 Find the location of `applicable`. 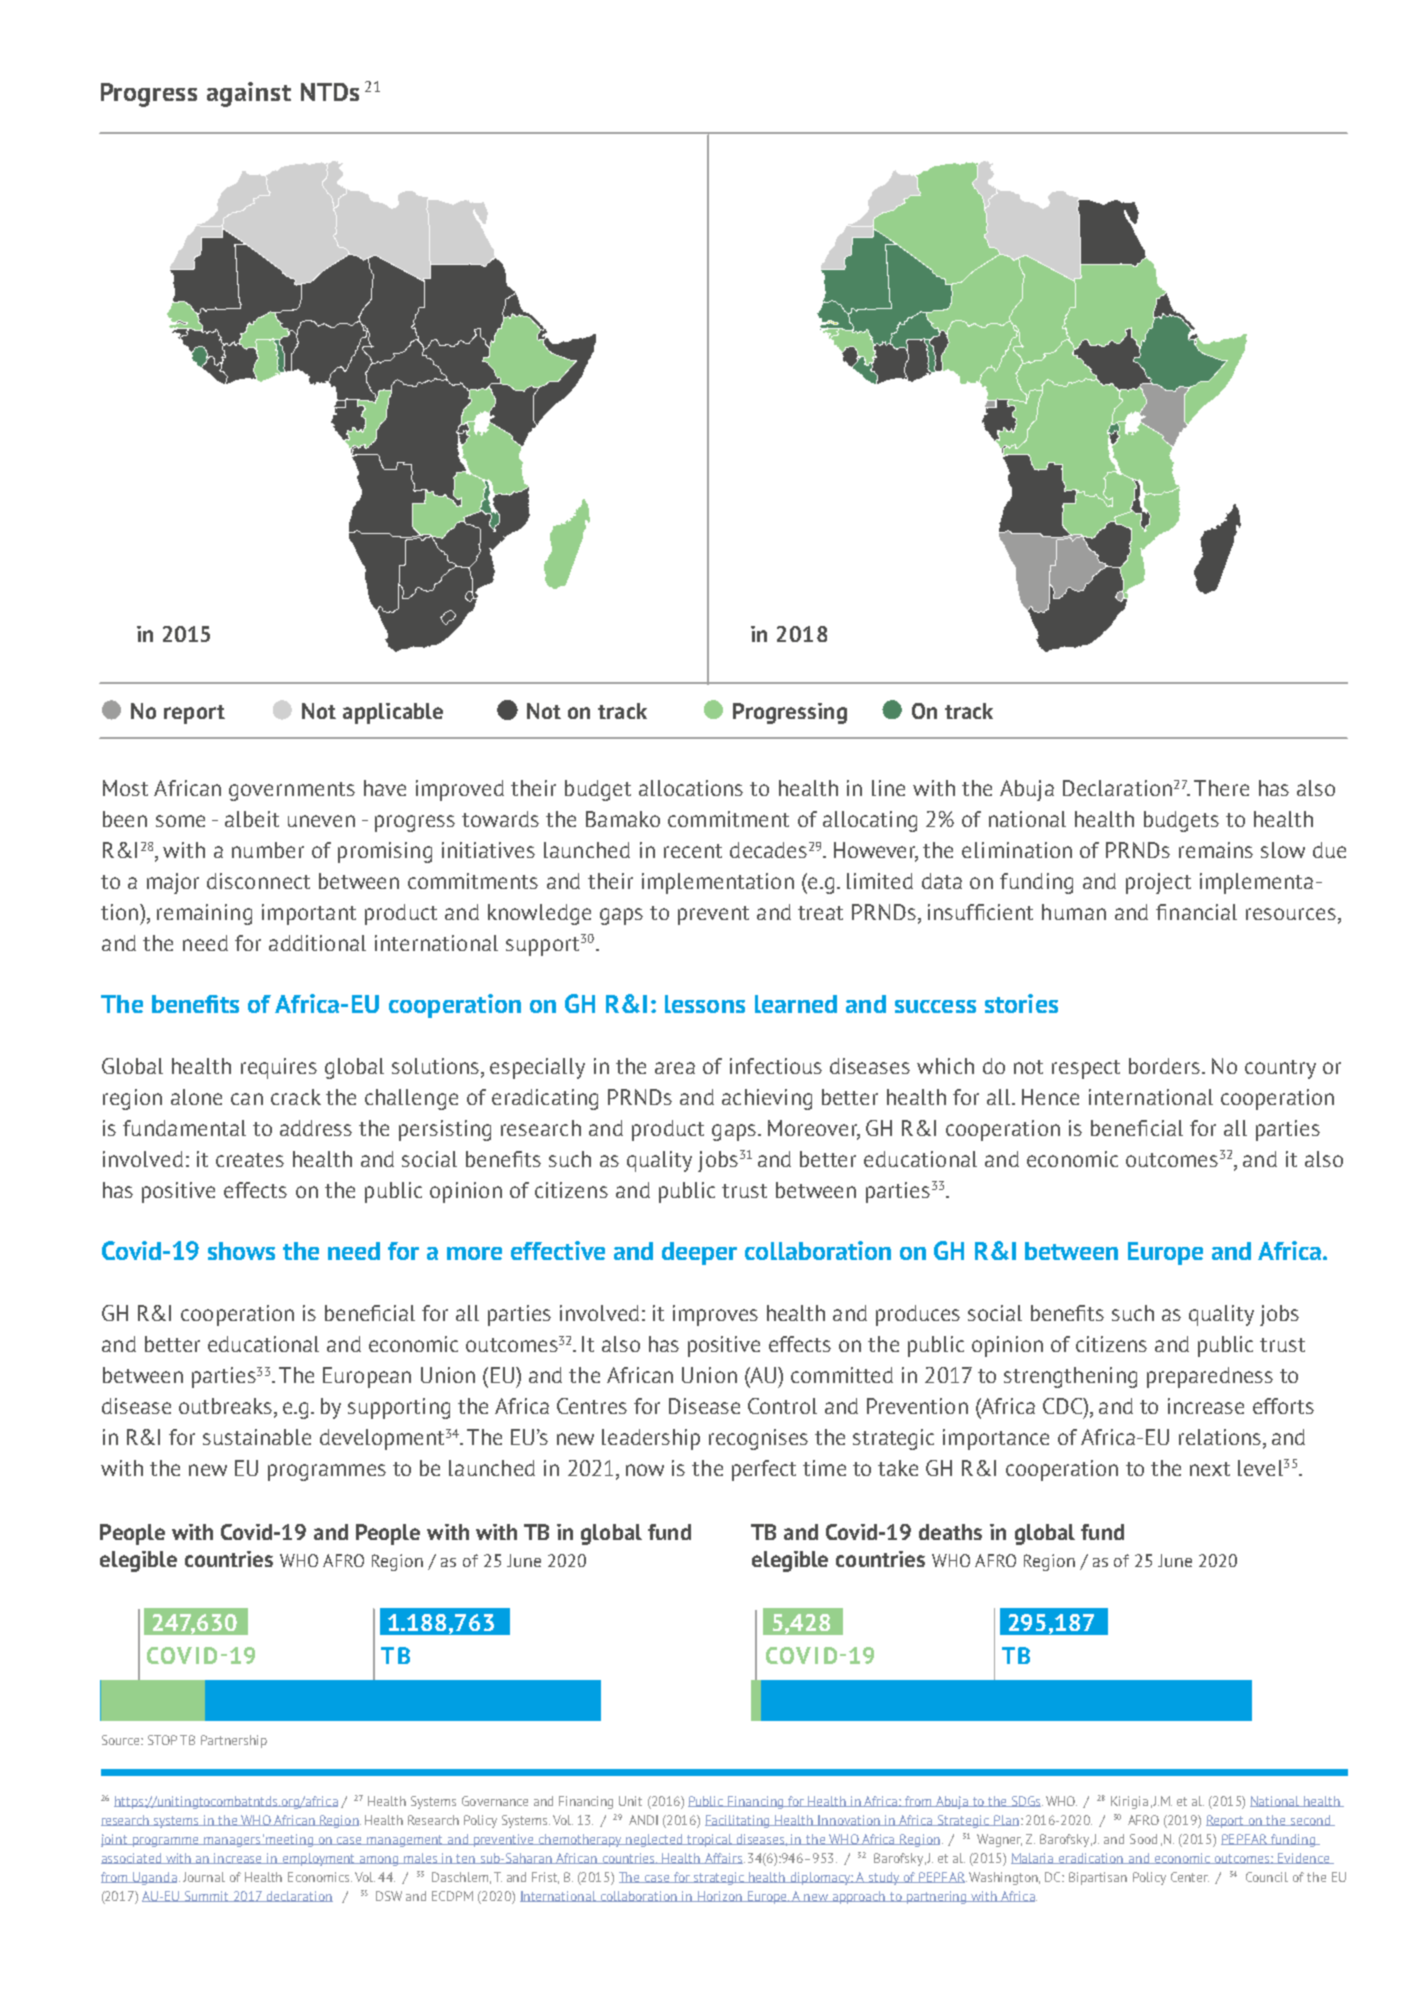

applicable is located at coordinates (393, 713).
